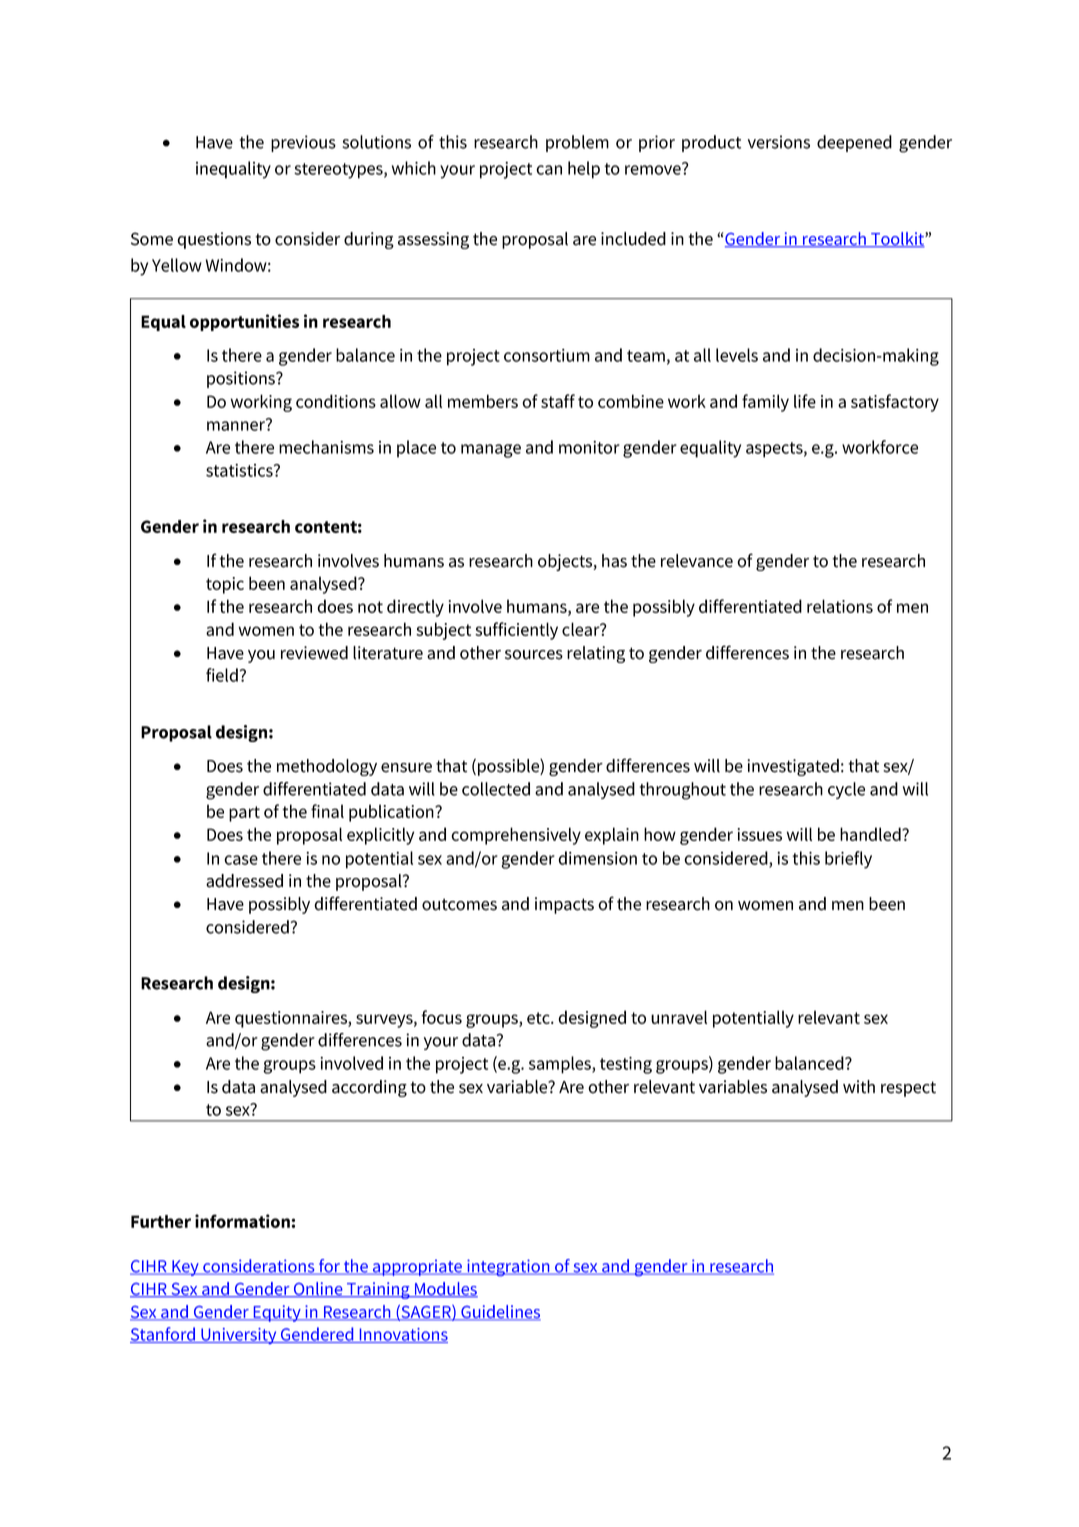 The height and width of the document is (1527, 1079). Describe the element at coordinates (854, 143) in the document. I see `deepened` at that location.
